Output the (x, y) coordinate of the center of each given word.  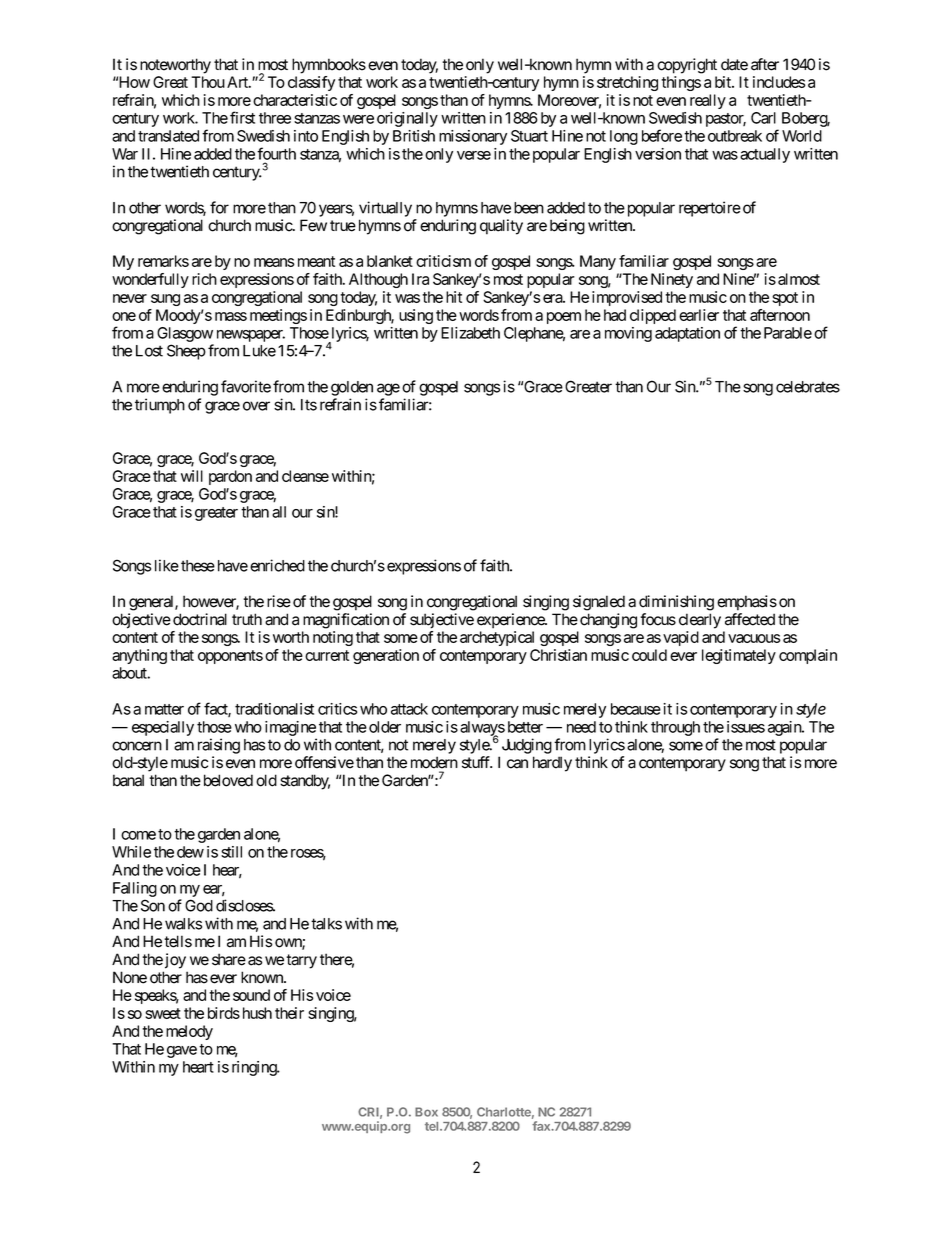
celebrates (808, 387)
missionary (473, 137)
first (242, 117)
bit (724, 82)
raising (219, 746)
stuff (477, 762)
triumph (160, 406)
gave (182, 1052)
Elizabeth (470, 333)
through (675, 728)
